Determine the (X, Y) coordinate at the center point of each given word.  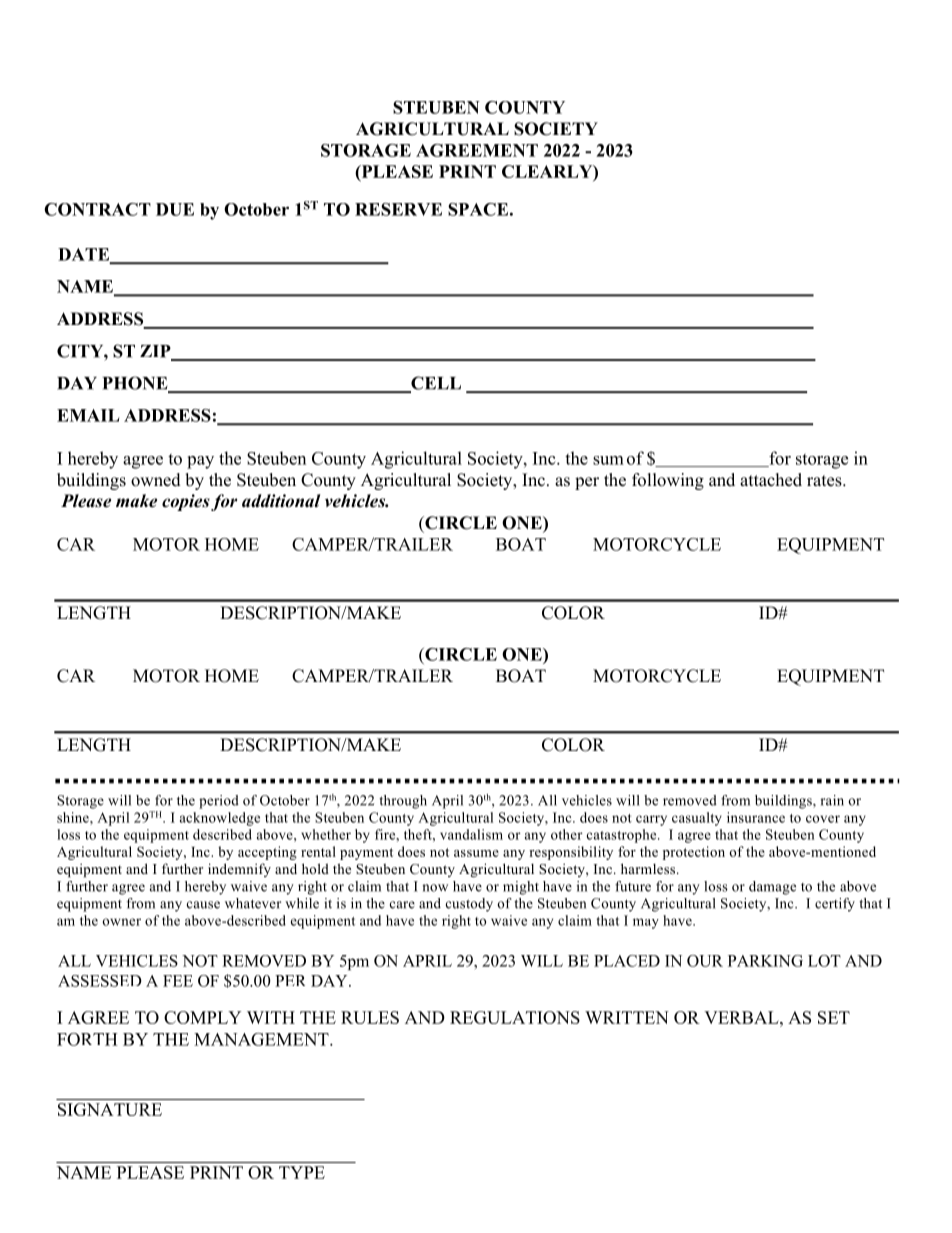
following (668, 481)
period (219, 802)
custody (469, 905)
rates (825, 481)
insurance (756, 817)
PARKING (765, 961)
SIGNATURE (110, 1109)
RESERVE (398, 209)
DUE (175, 209)
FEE (178, 981)
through (403, 802)
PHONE (136, 384)
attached (771, 480)
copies (186, 502)
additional (281, 501)
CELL (435, 384)
